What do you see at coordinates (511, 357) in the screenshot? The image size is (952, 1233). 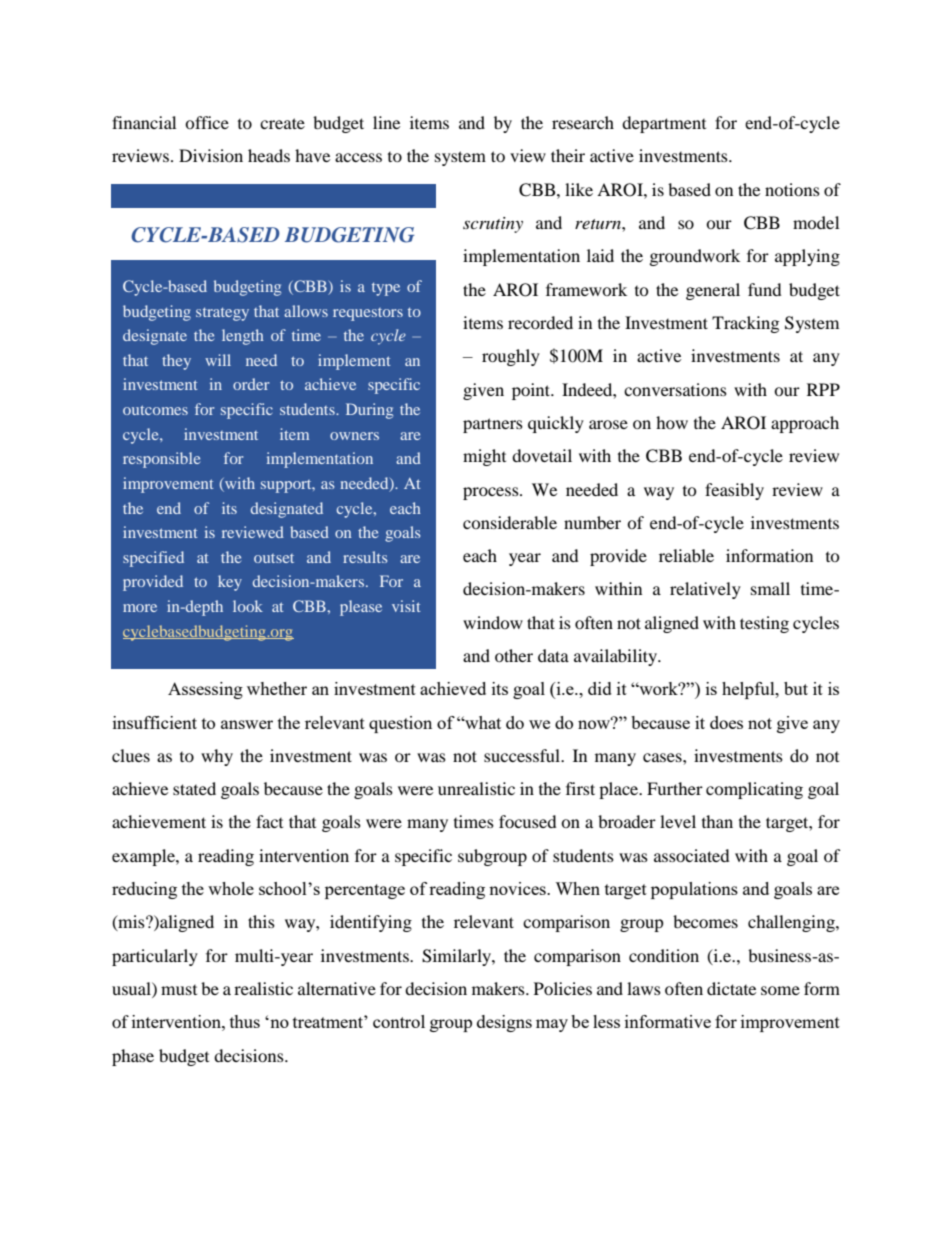 I see `roughly` at bounding box center [511, 357].
